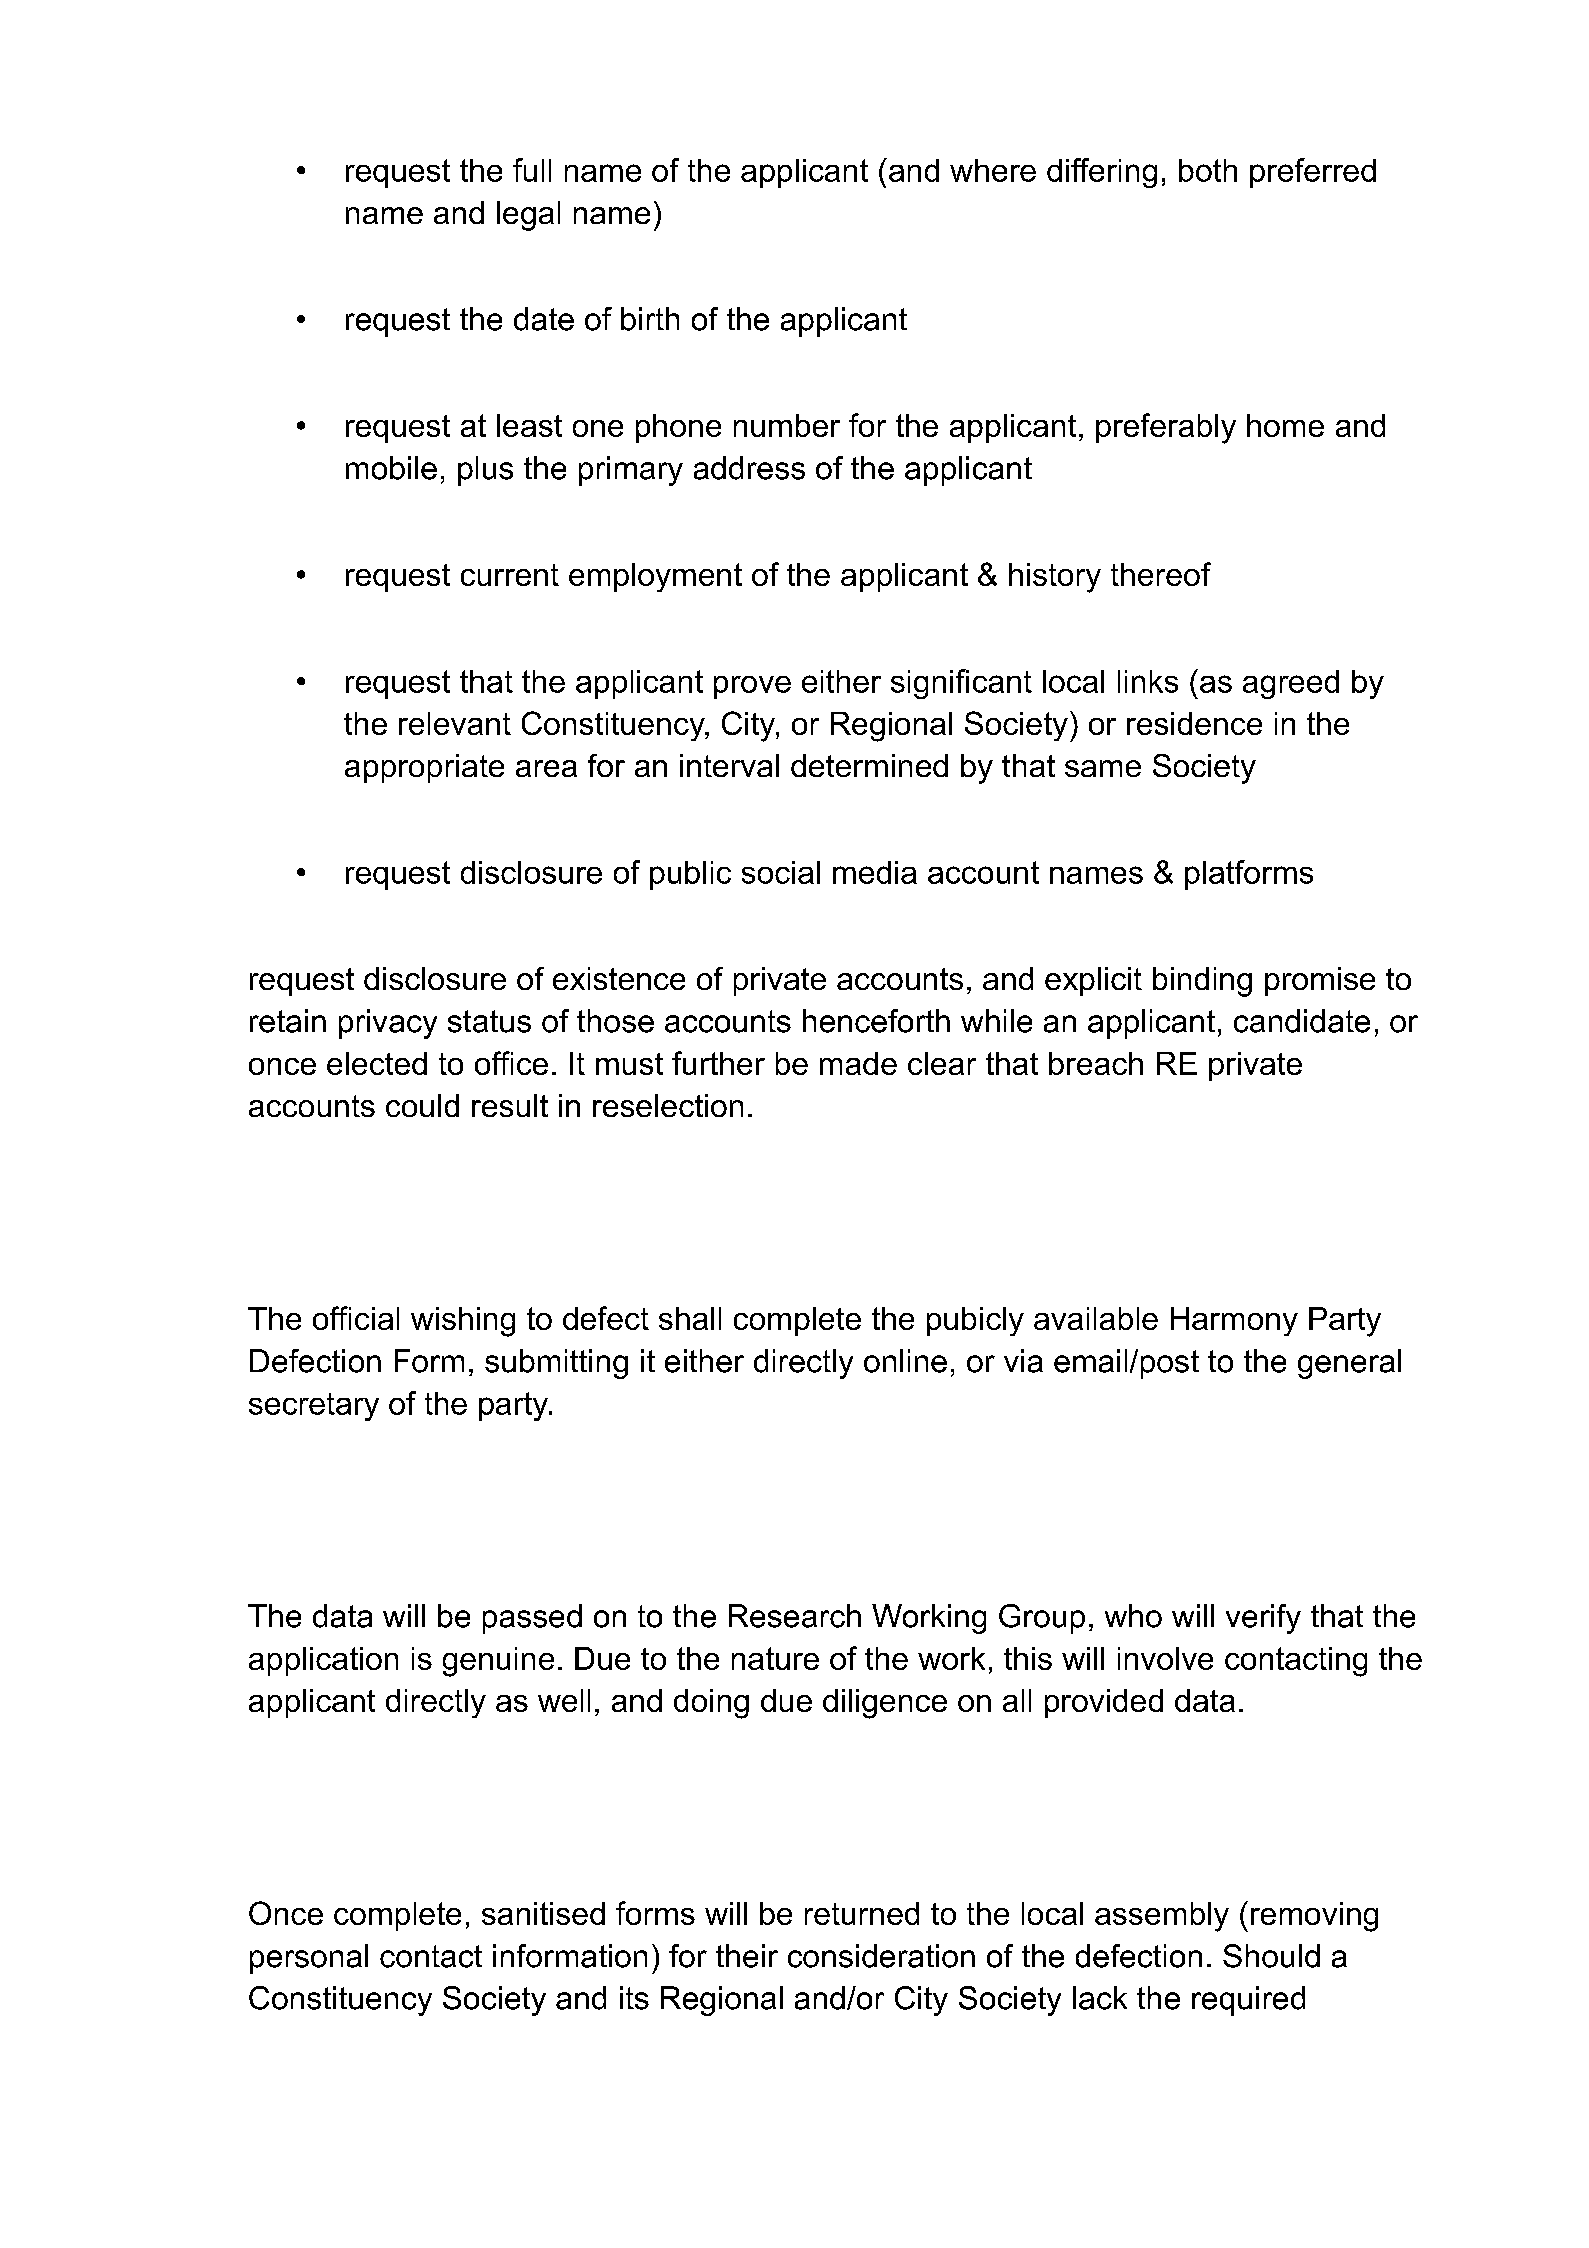 The height and width of the document is (2248, 1589). What do you see at coordinates (752, 687) in the document?
I see `prove` at bounding box center [752, 687].
